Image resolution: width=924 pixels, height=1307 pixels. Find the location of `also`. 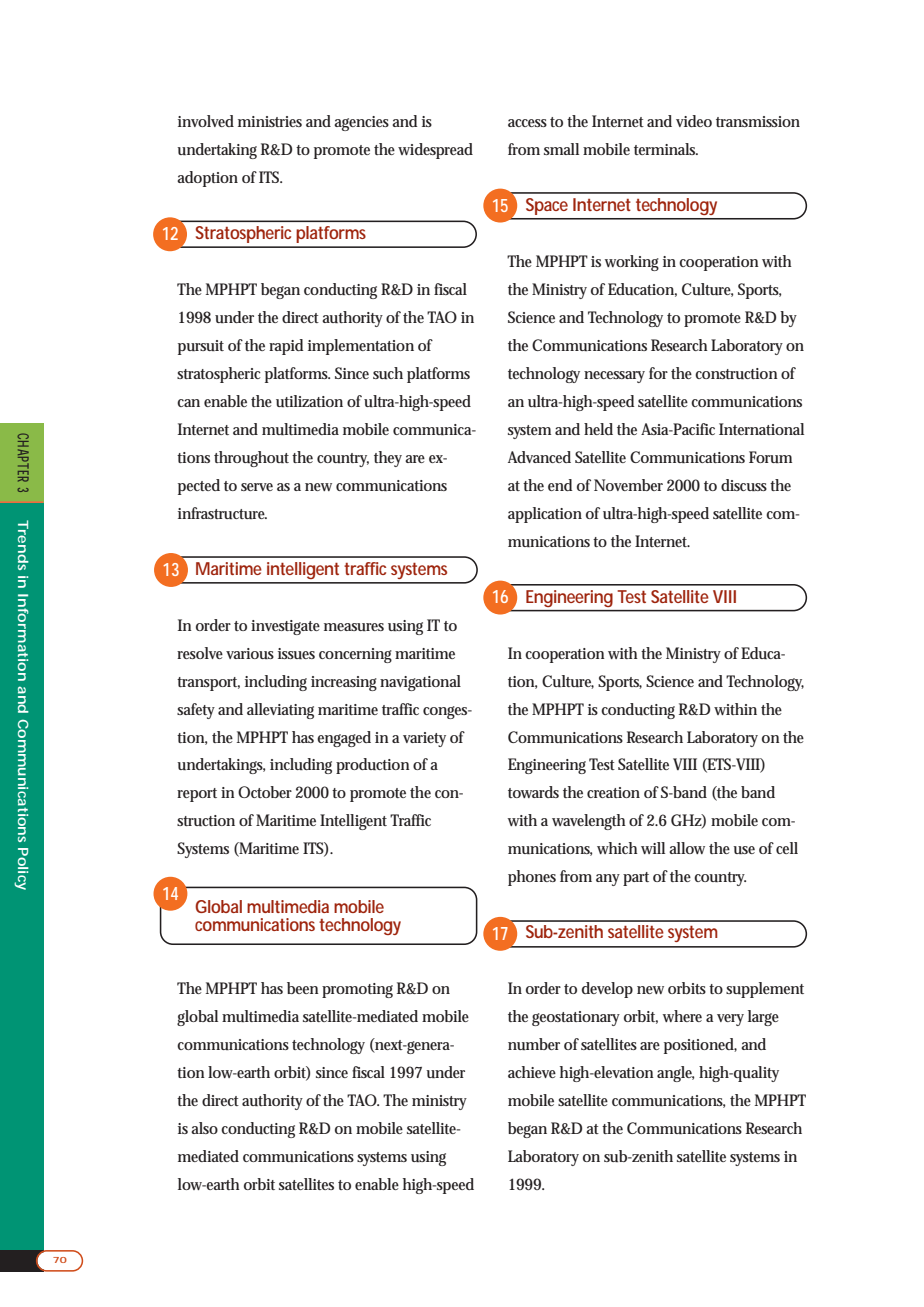

also is located at coordinates (204, 1128).
